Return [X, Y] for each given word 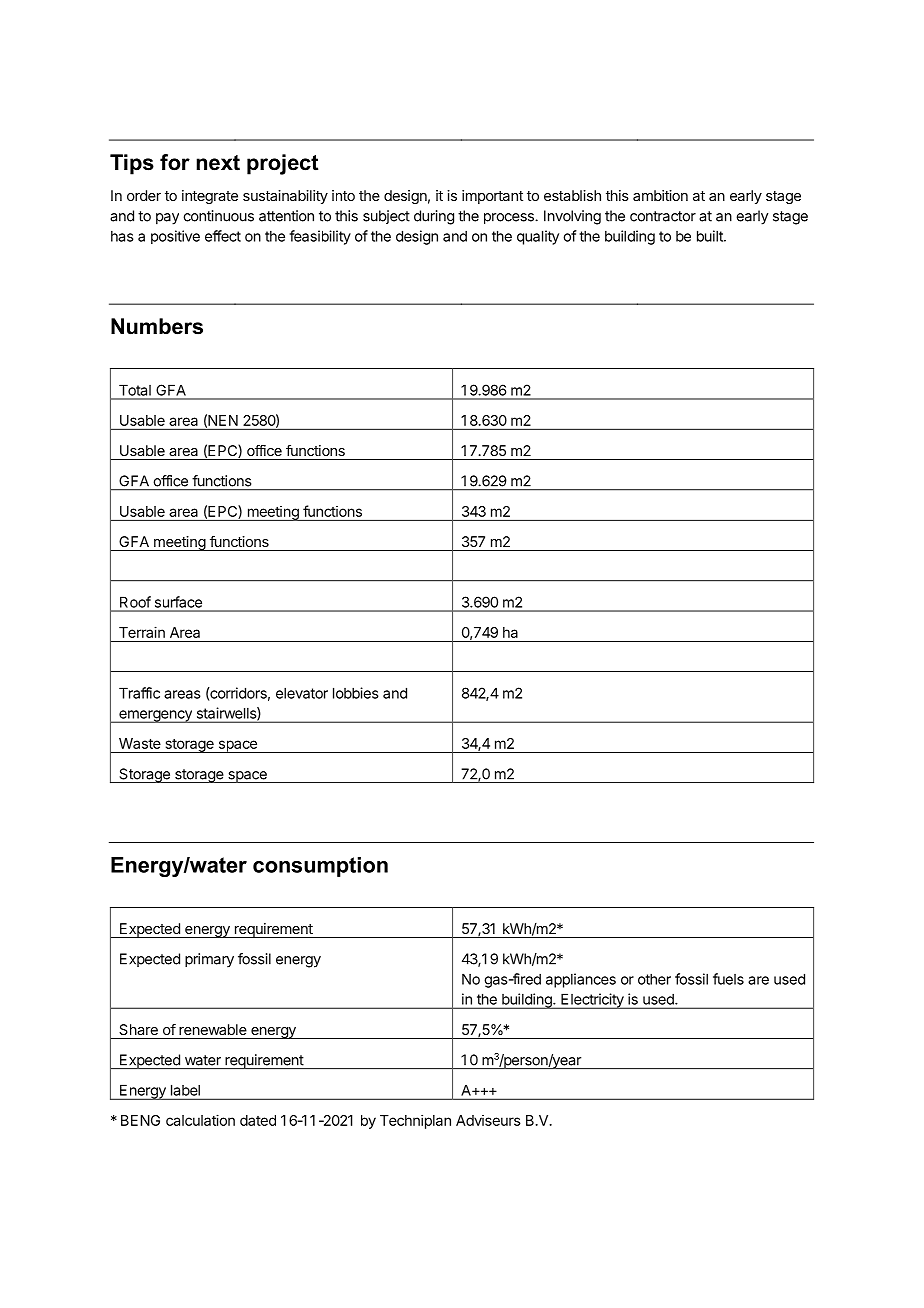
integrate [210, 197]
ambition [660, 195]
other [654, 979]
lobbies [356, 693]
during [434, 217]
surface [178, 602]
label [185, 1090]
